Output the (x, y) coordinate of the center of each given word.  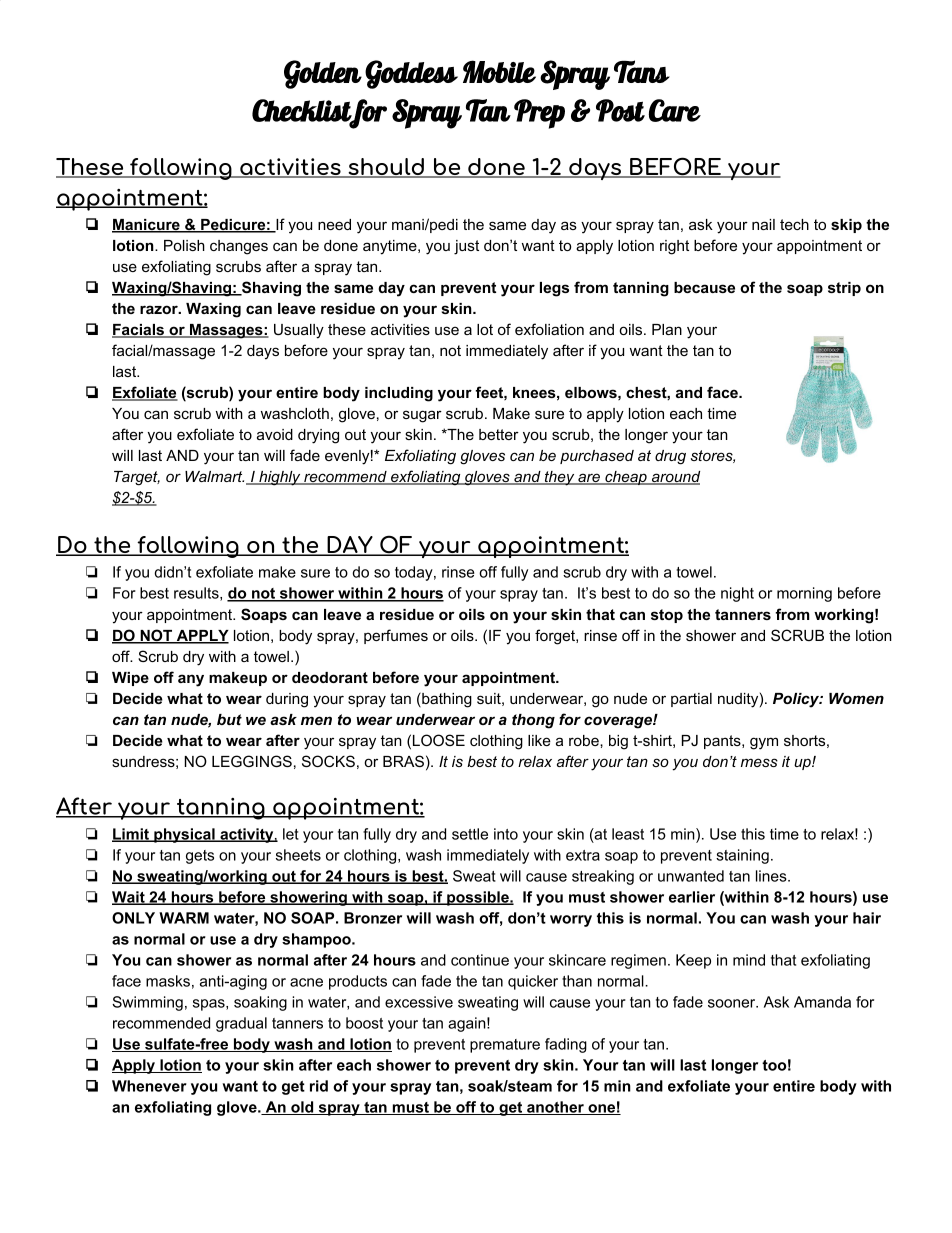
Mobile (499, 71)
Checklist (302, 111)
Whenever (149, 1086)
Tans (642, 71)
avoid (275, 434)
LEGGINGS (252, 761)
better (499, 434)
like (539, 740)
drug (670, 457)
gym (764, 743)
